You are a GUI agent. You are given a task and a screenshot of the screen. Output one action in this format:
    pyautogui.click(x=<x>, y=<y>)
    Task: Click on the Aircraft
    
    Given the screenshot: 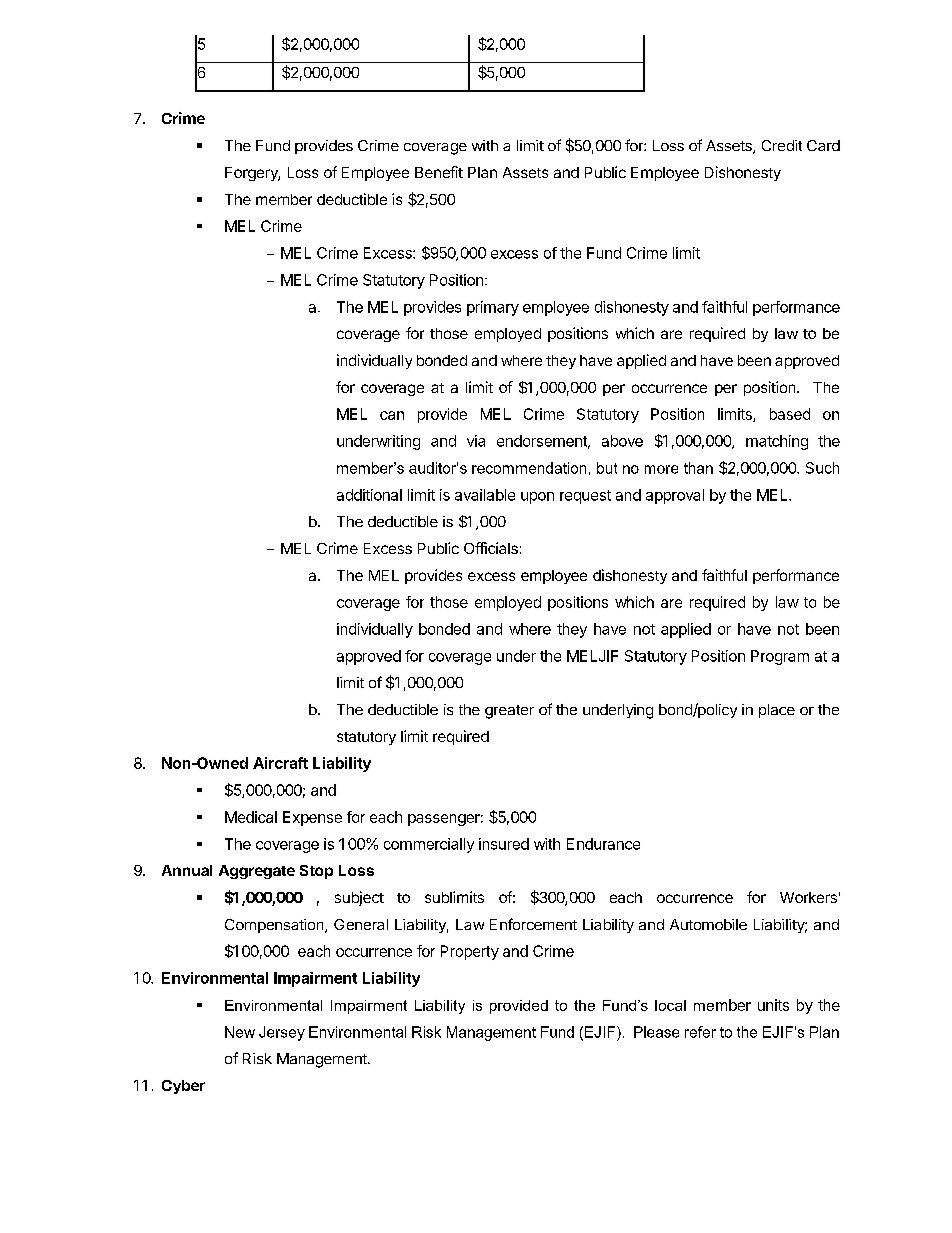 What is the action you would take?
    pyautogui.click(x=280, y=763)
